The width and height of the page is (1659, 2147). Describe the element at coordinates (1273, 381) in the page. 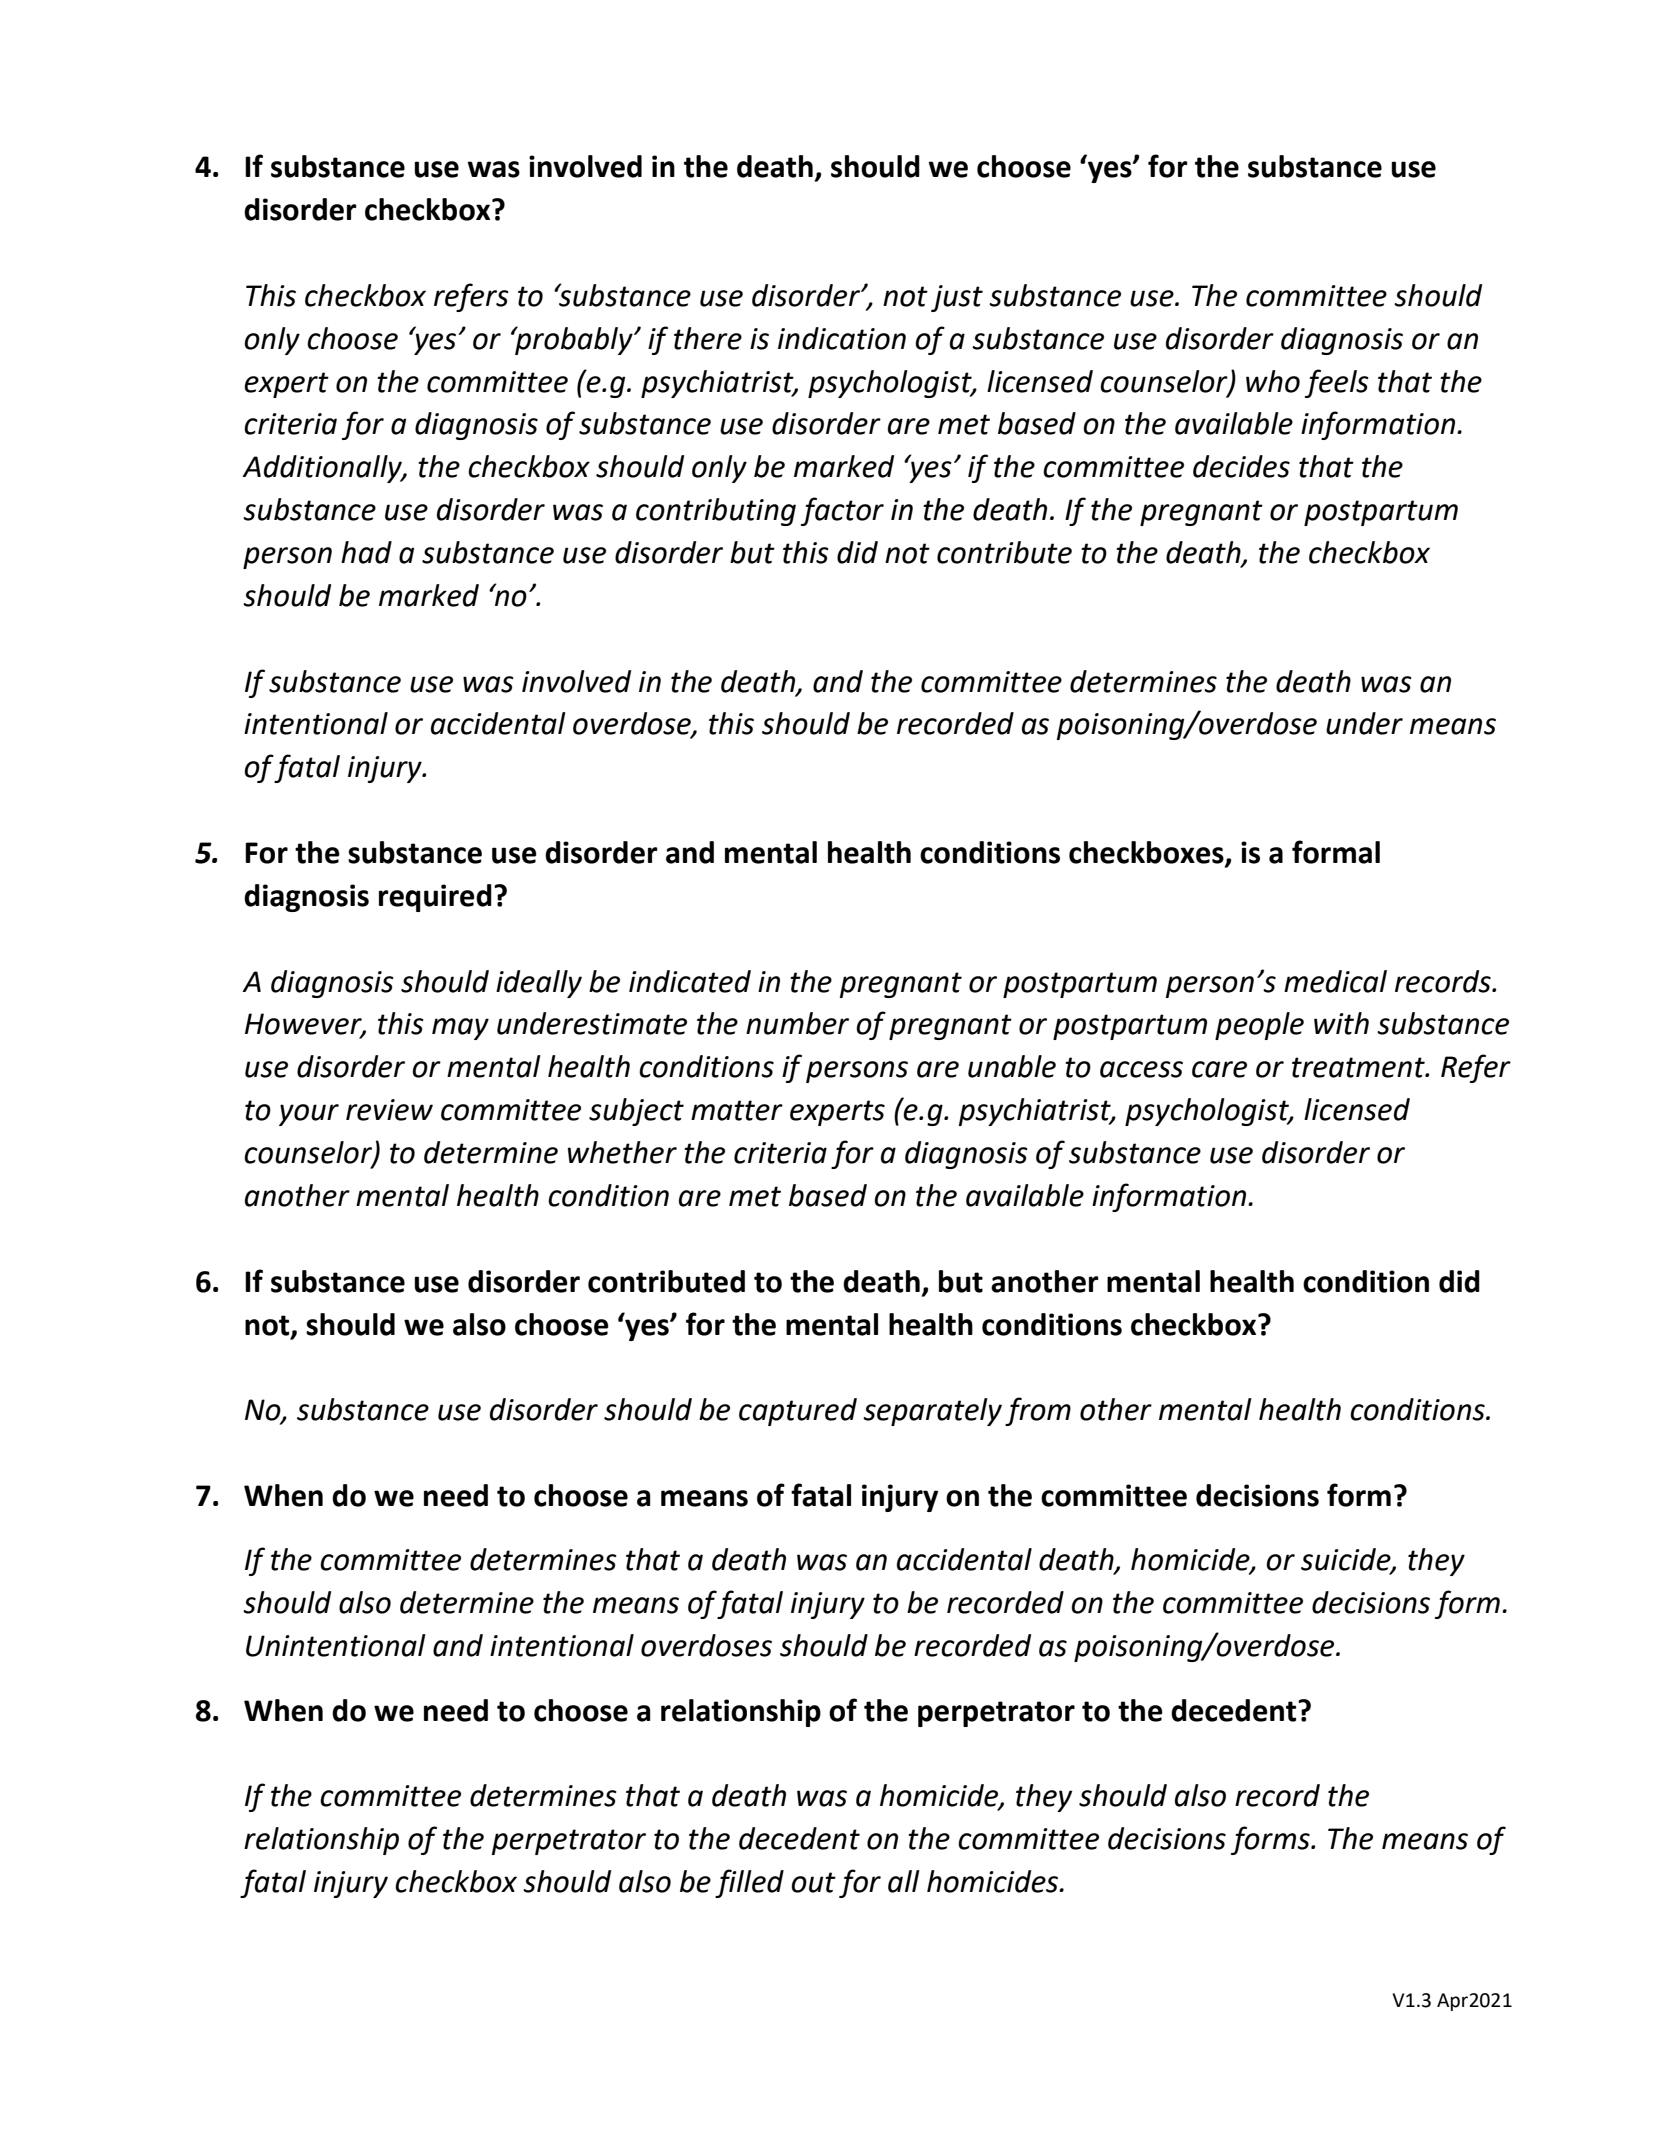

I see `who` at that location.
